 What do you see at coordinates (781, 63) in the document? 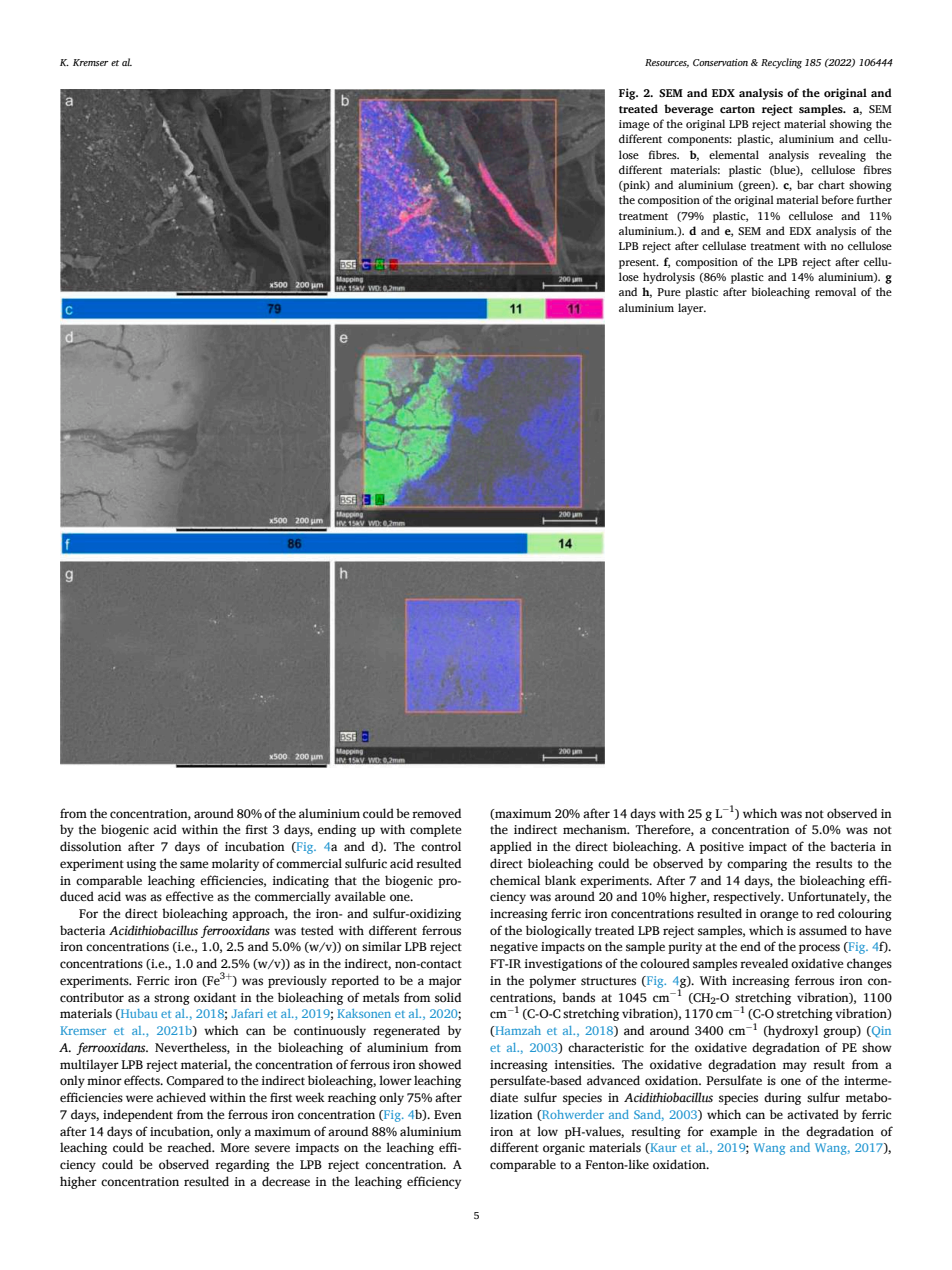
I see `Recycling` at bounding box center [781, 63].
